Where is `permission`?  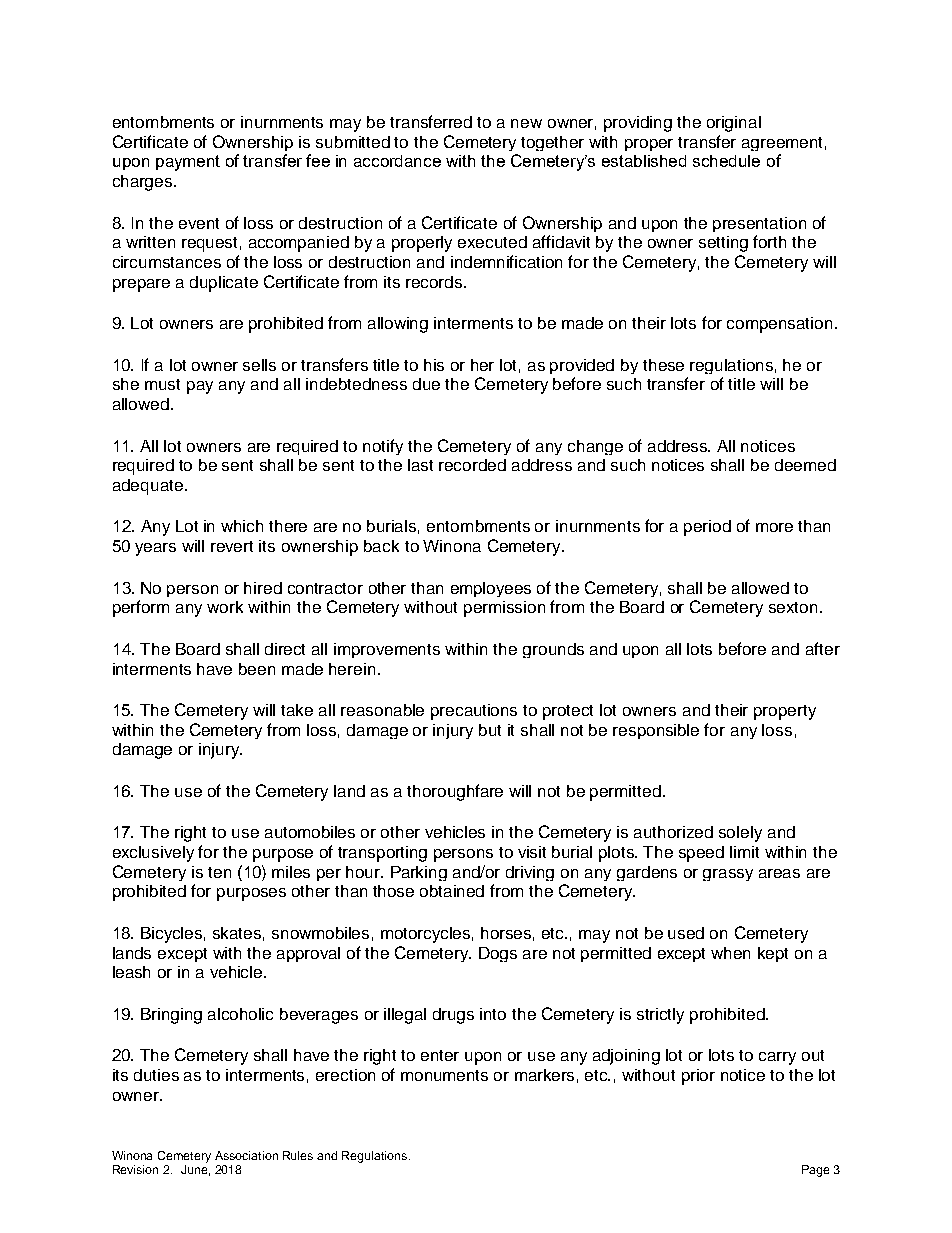 permission is located at coordinates (504, 609).
